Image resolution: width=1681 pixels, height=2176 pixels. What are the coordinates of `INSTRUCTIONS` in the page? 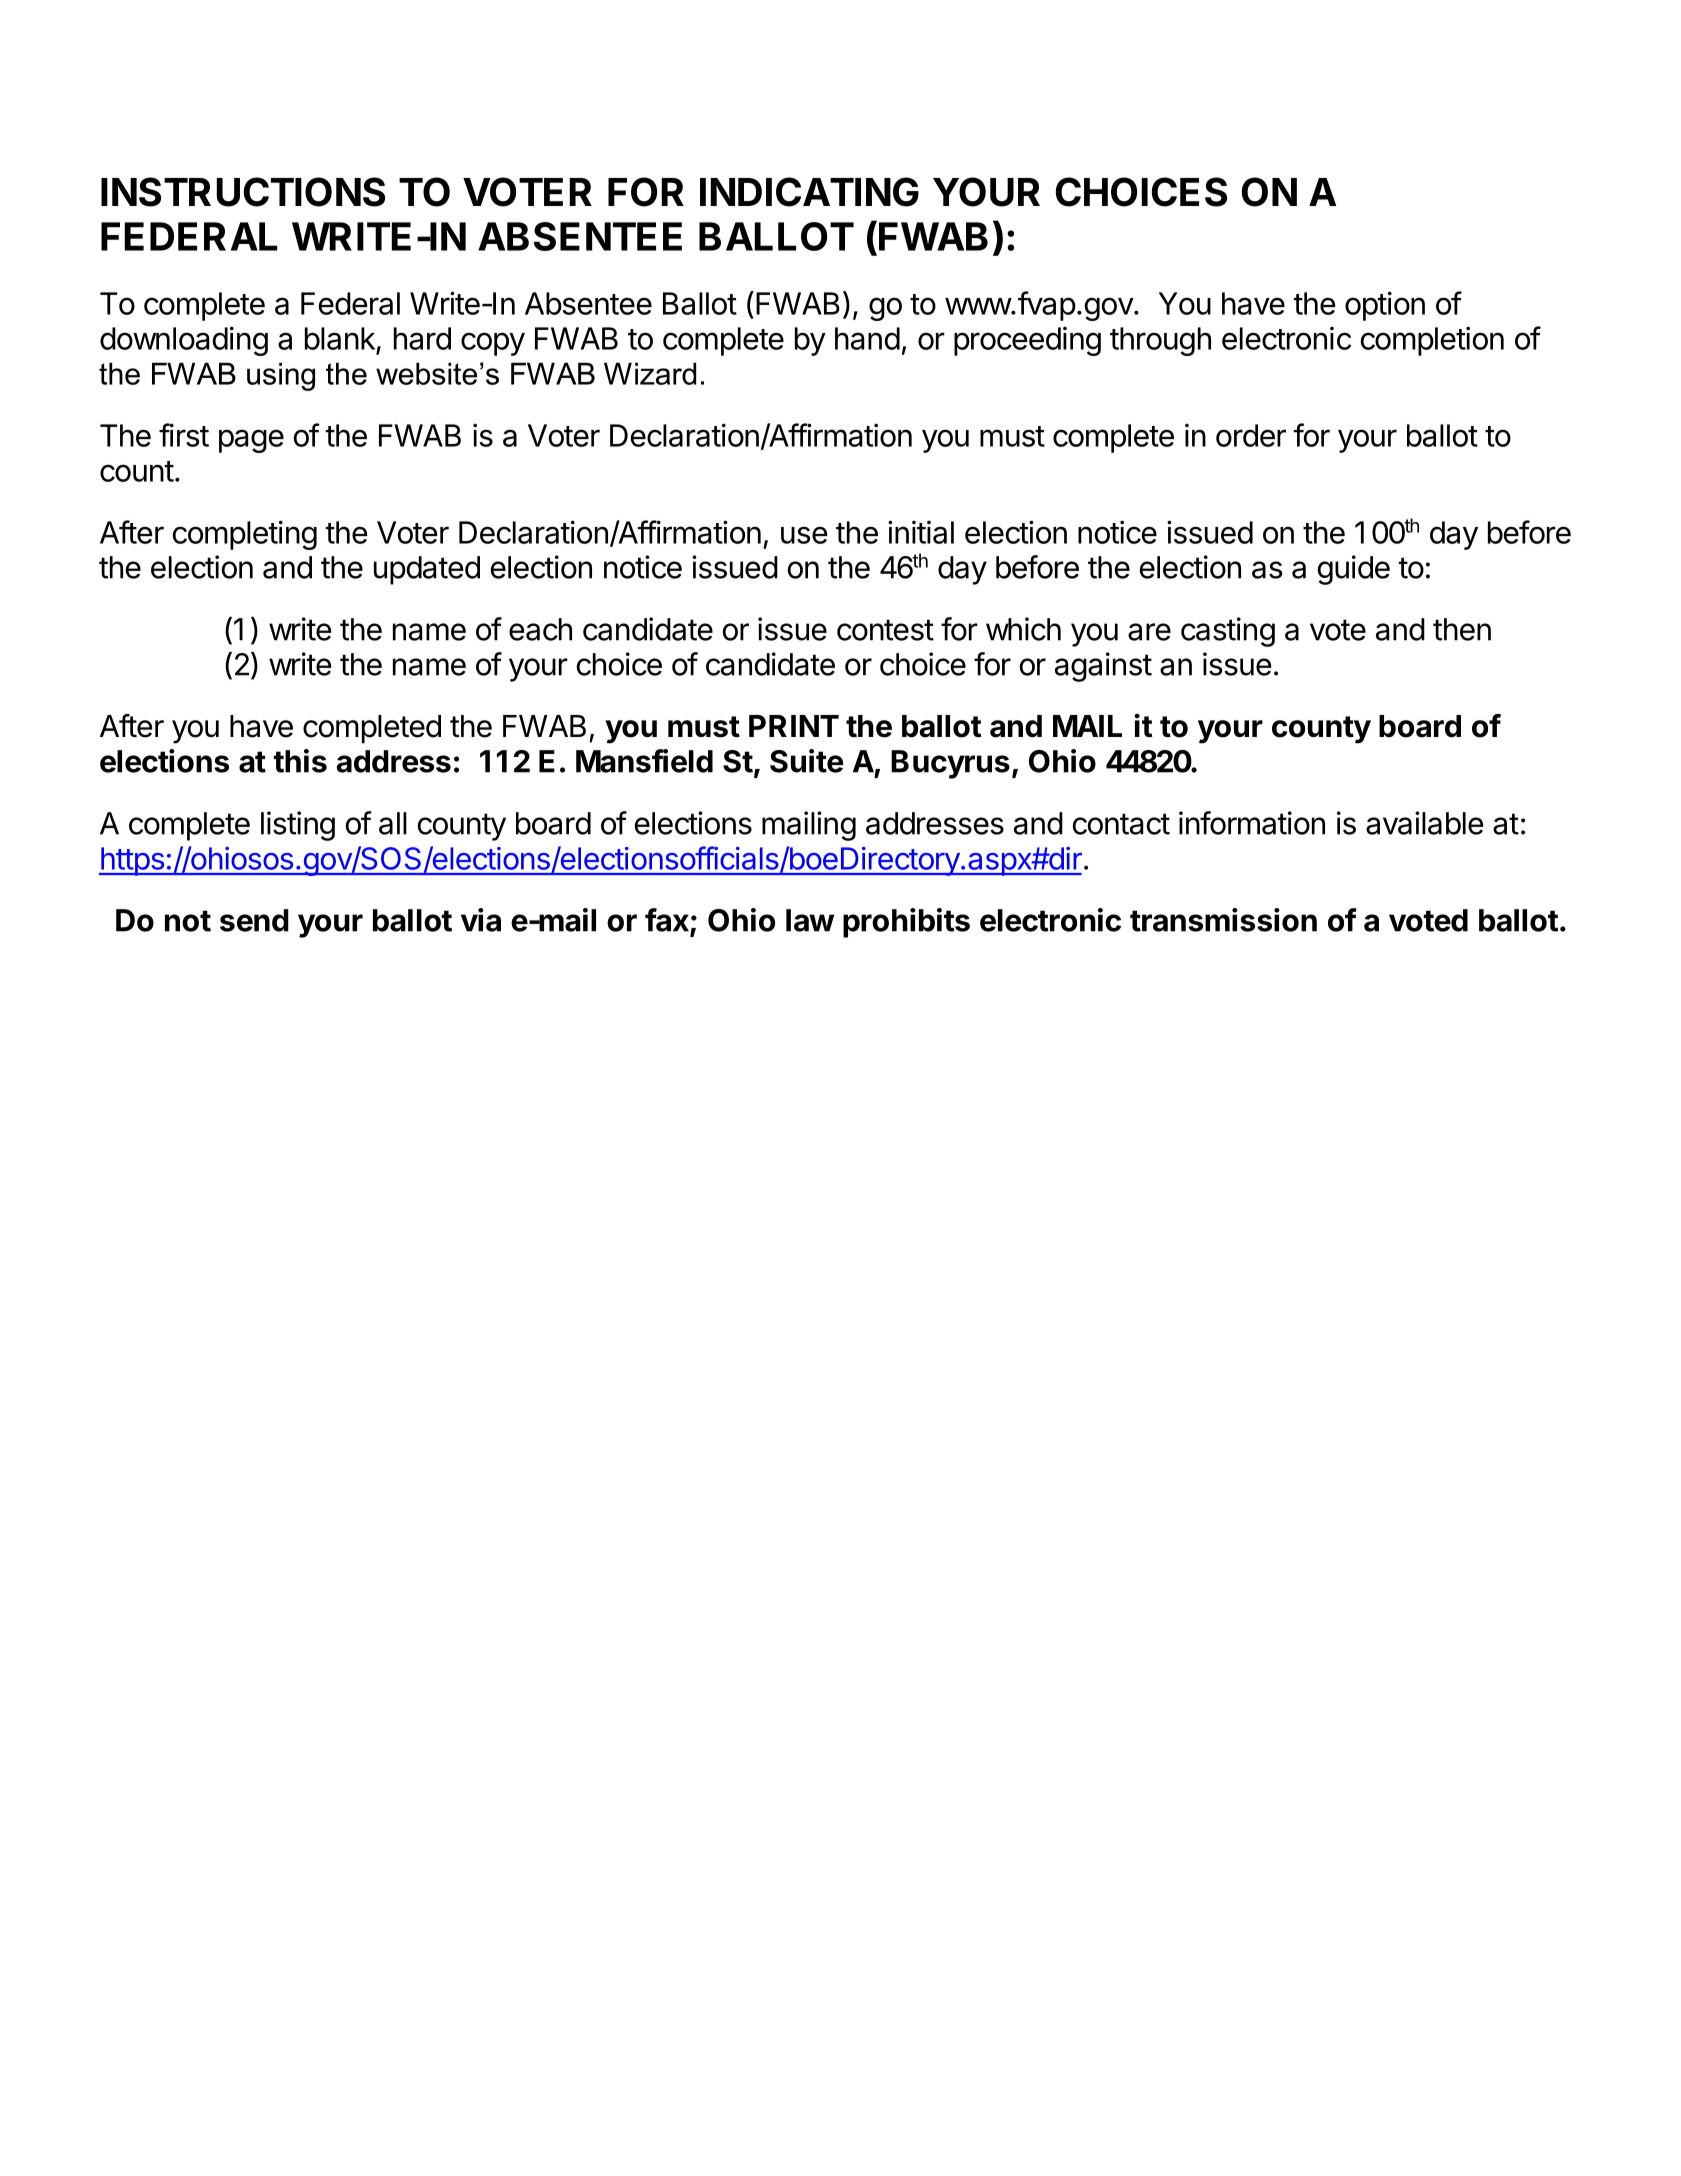 It's located at (243, 192).
